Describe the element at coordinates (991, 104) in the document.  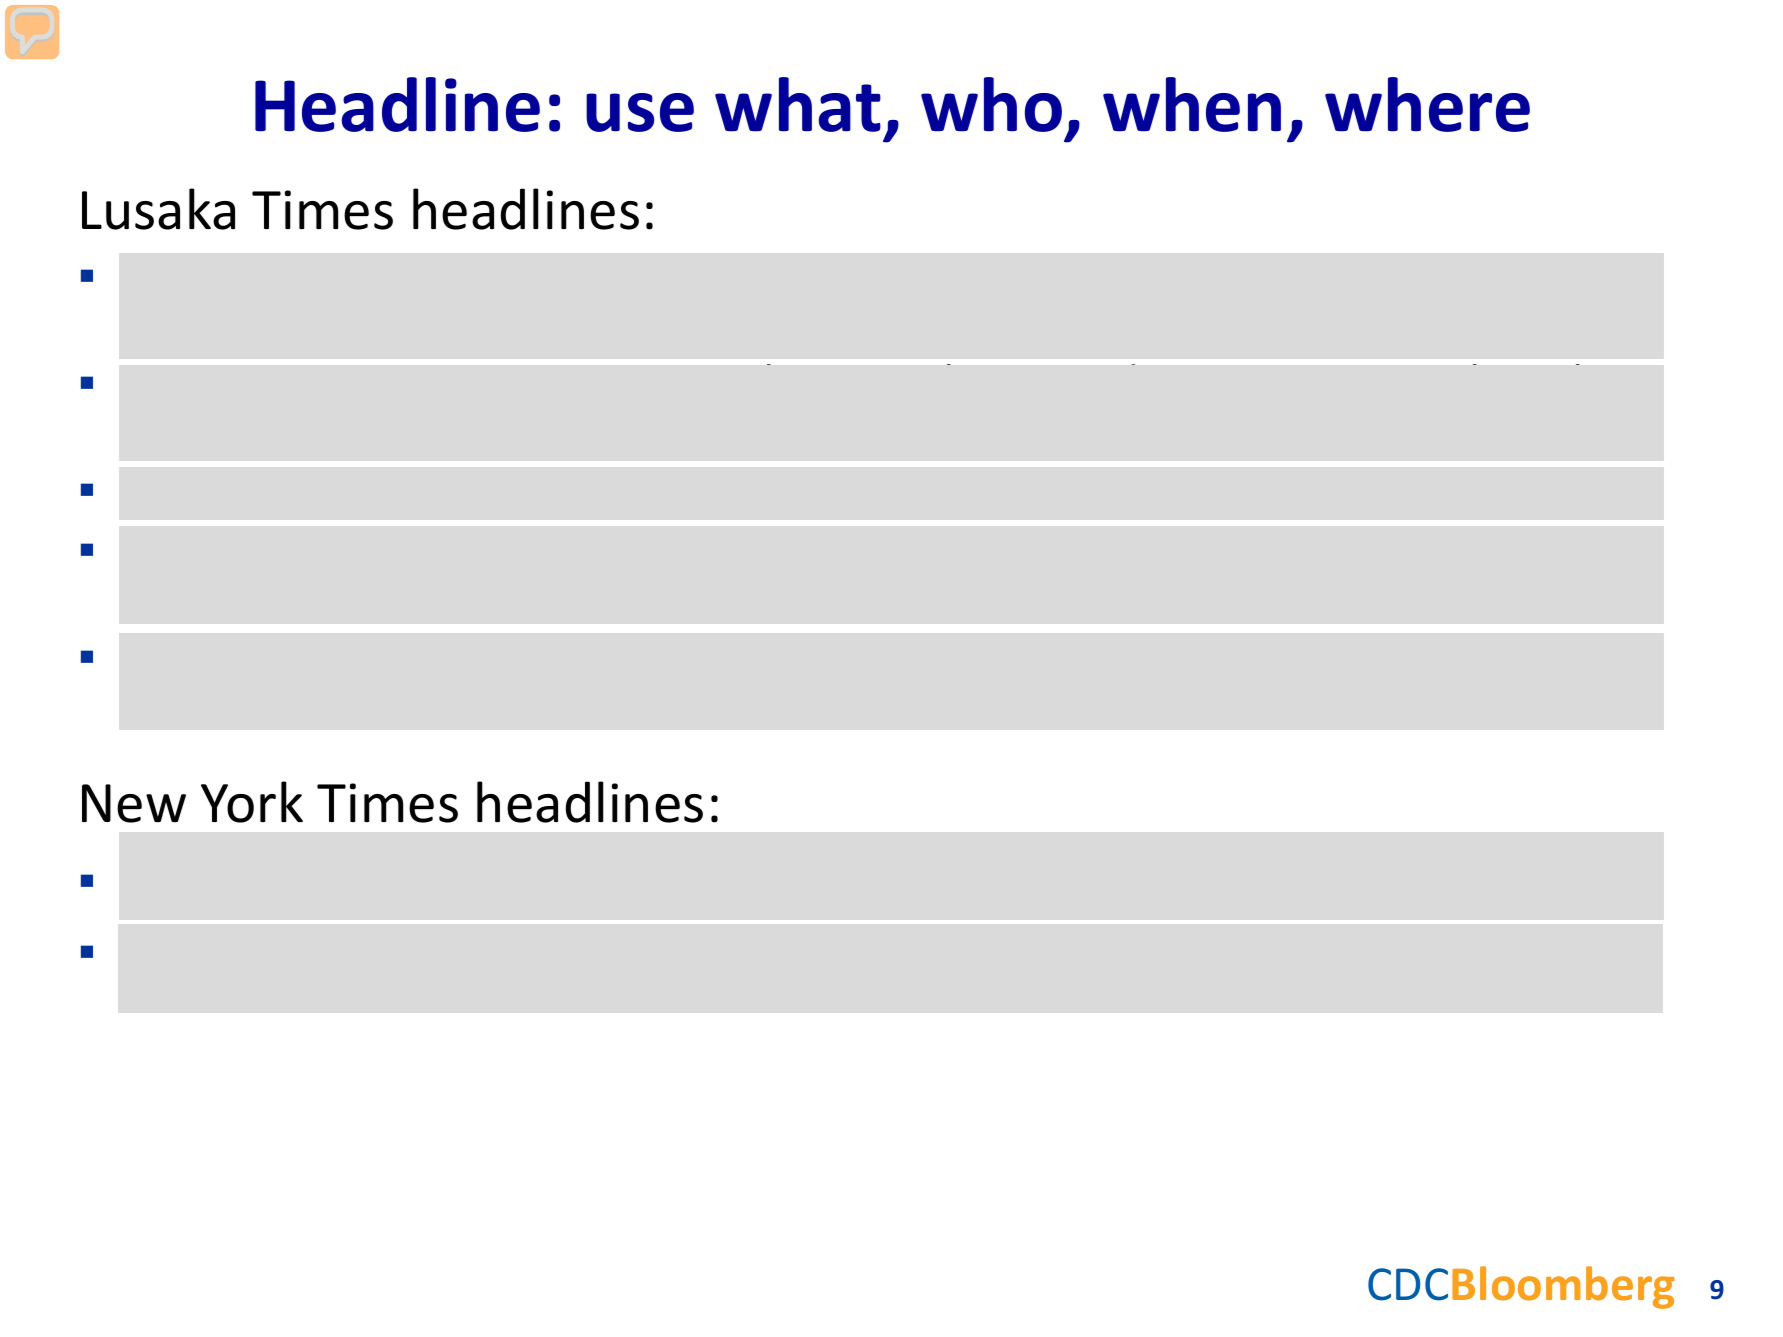
I see `who` at that location.
